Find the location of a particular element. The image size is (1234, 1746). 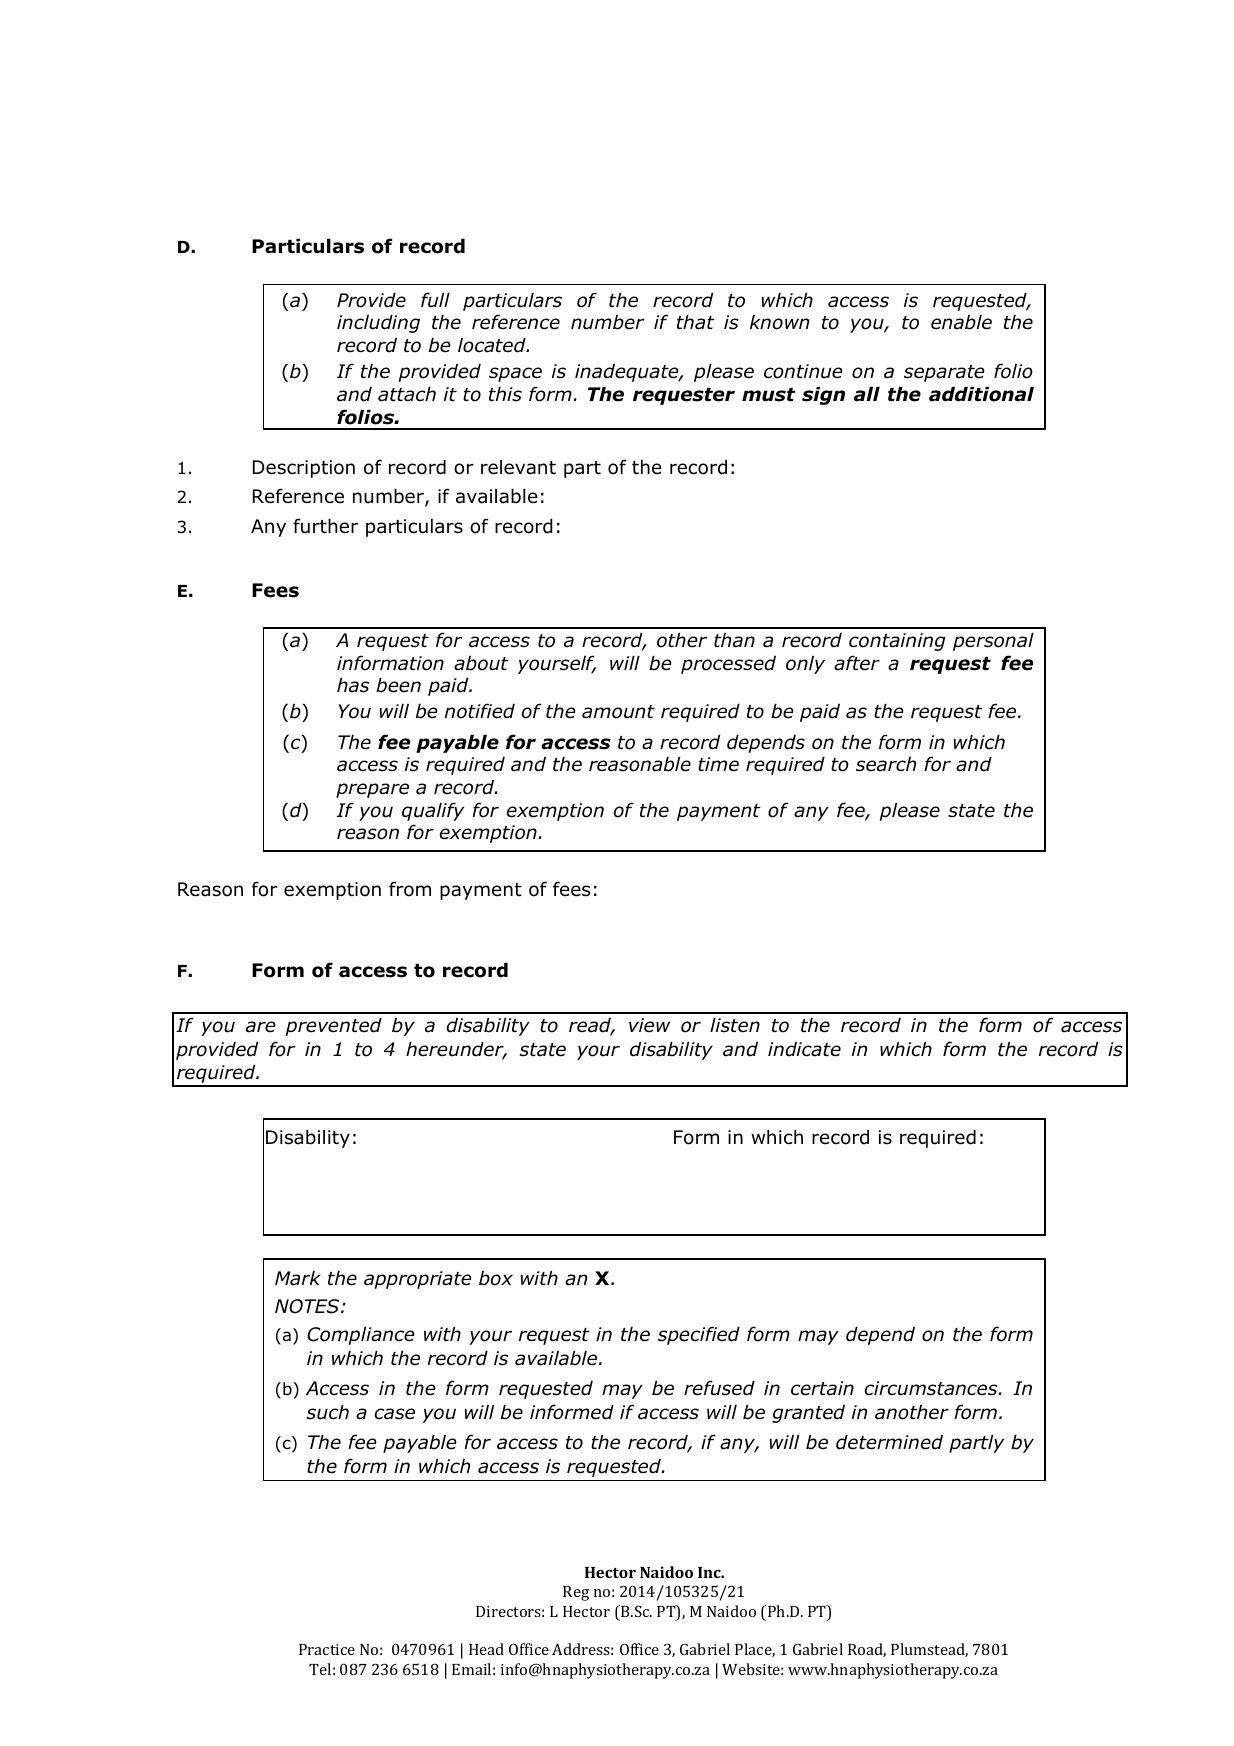

amount is located at coordinates (618, 712).
